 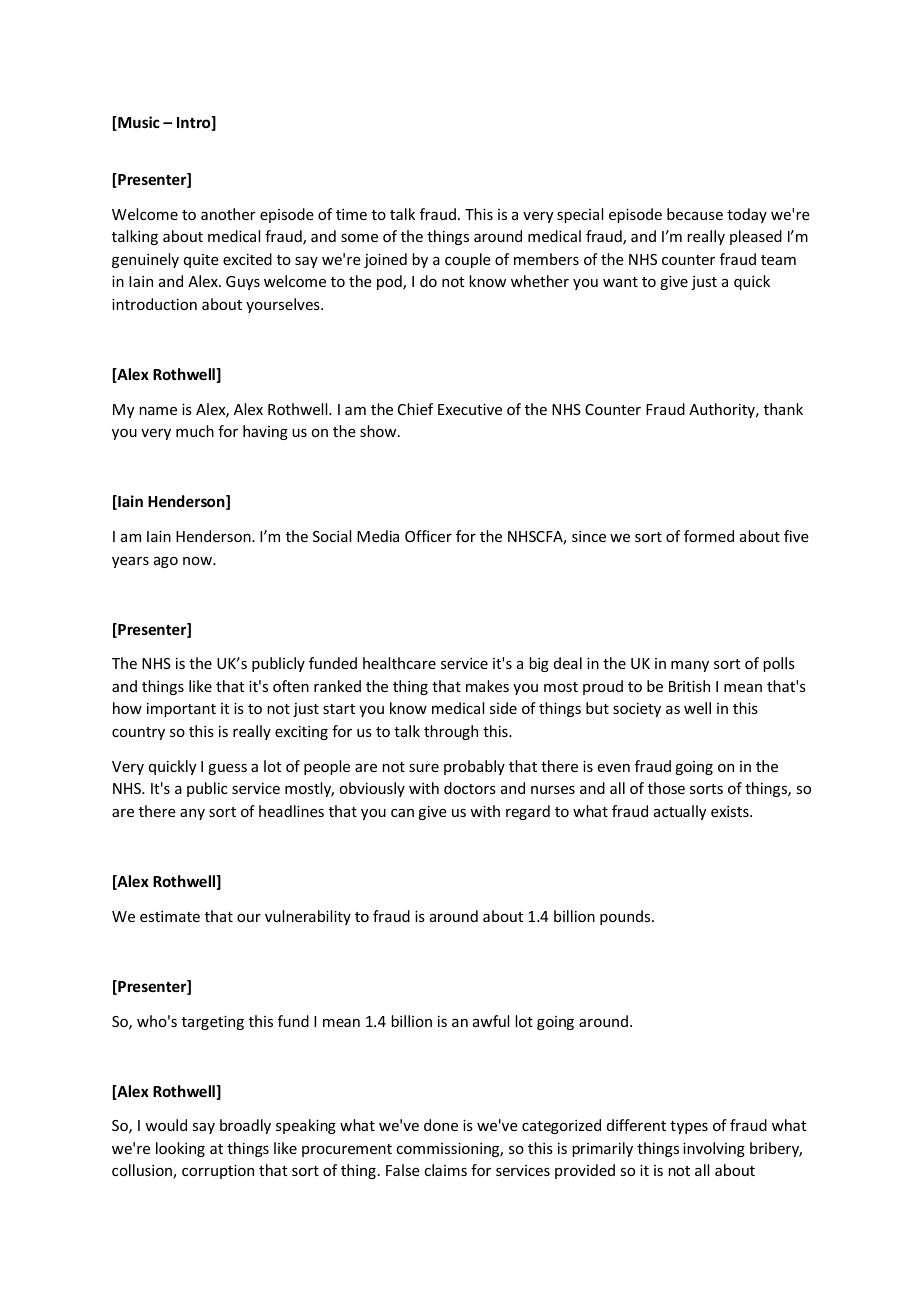 What do you see at coordinates (731, 811) in the screenshot?
I see `exists` at bounding box center [731, 811].
